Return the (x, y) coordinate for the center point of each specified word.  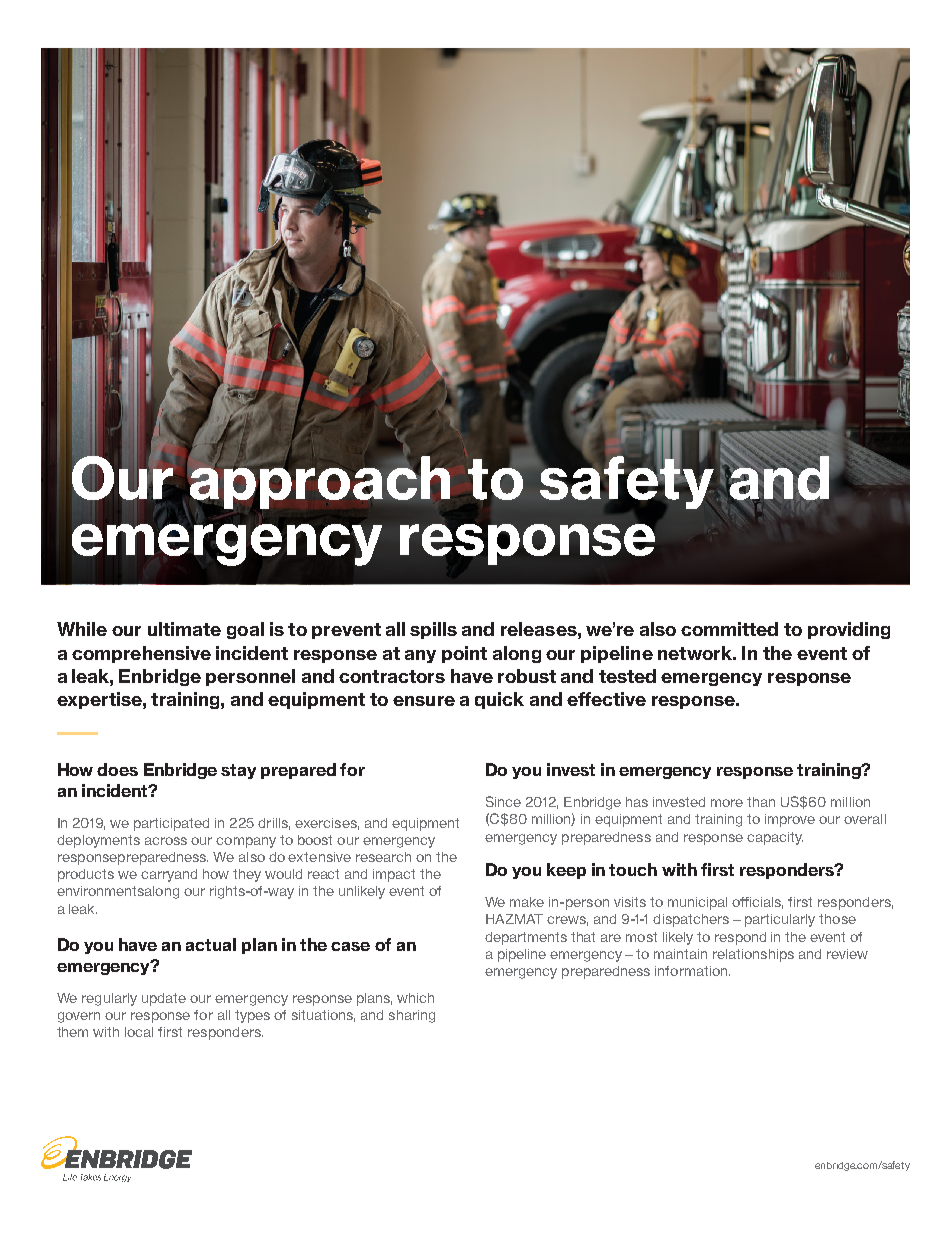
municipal (697, 903)
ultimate (184, 629)
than (761, 802)
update (164, 999)
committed (729, 629)
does (117, 769)
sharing (412, 1016)
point (464, 654)
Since (503, 801)
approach (319, 481)
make (527, 902)
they (247, 875)
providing (849, 630)
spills (433, 630)
